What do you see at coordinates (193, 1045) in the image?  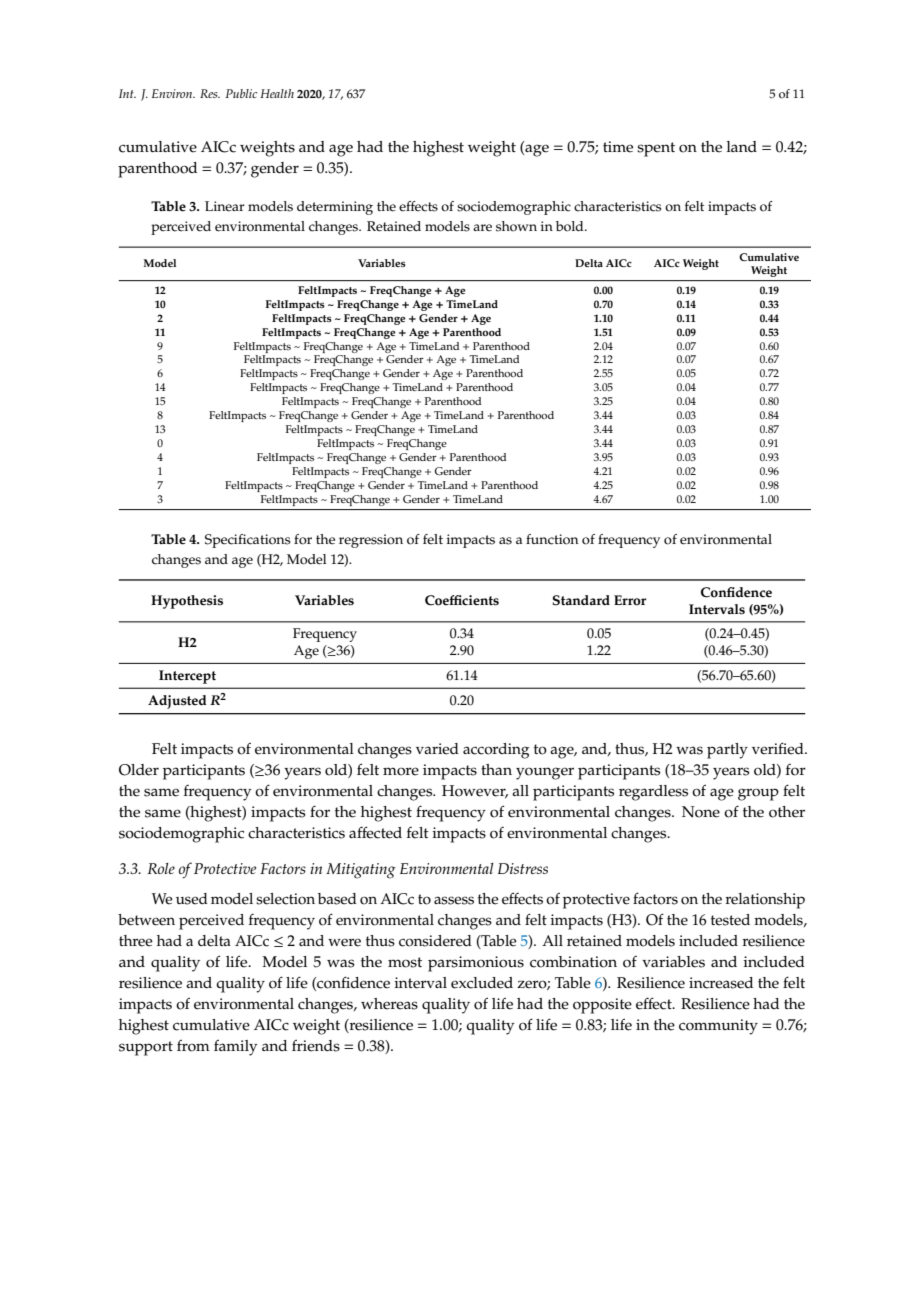 I see `from` at bounding box center [193, 1045].
